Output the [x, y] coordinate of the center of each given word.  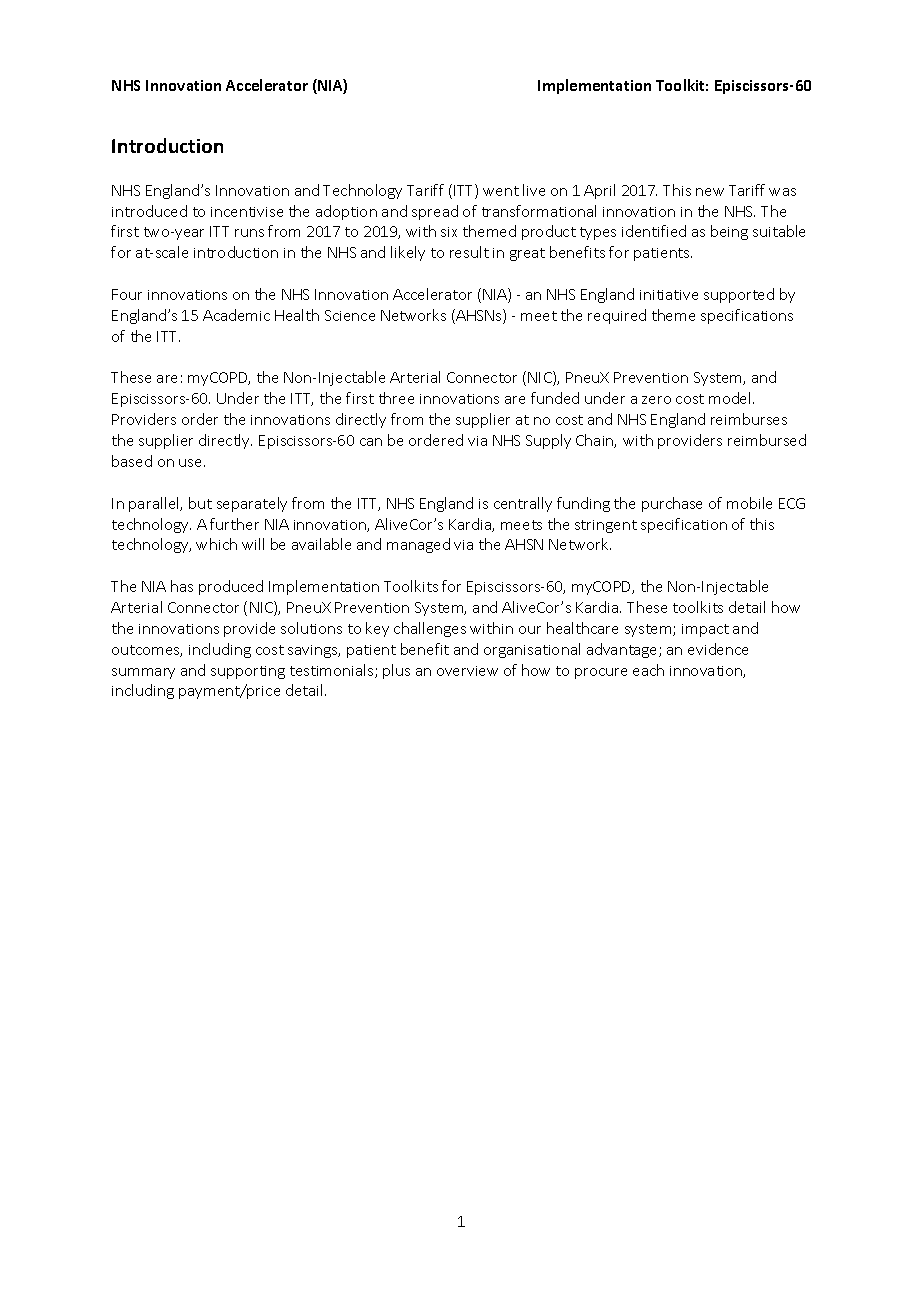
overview [467, 671]
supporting [248, 672]
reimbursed [767, 440]
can [371, 442]
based [132, 461]
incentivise [247, 212]
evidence [718, 649]
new [710, 192]
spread [435, 212]
